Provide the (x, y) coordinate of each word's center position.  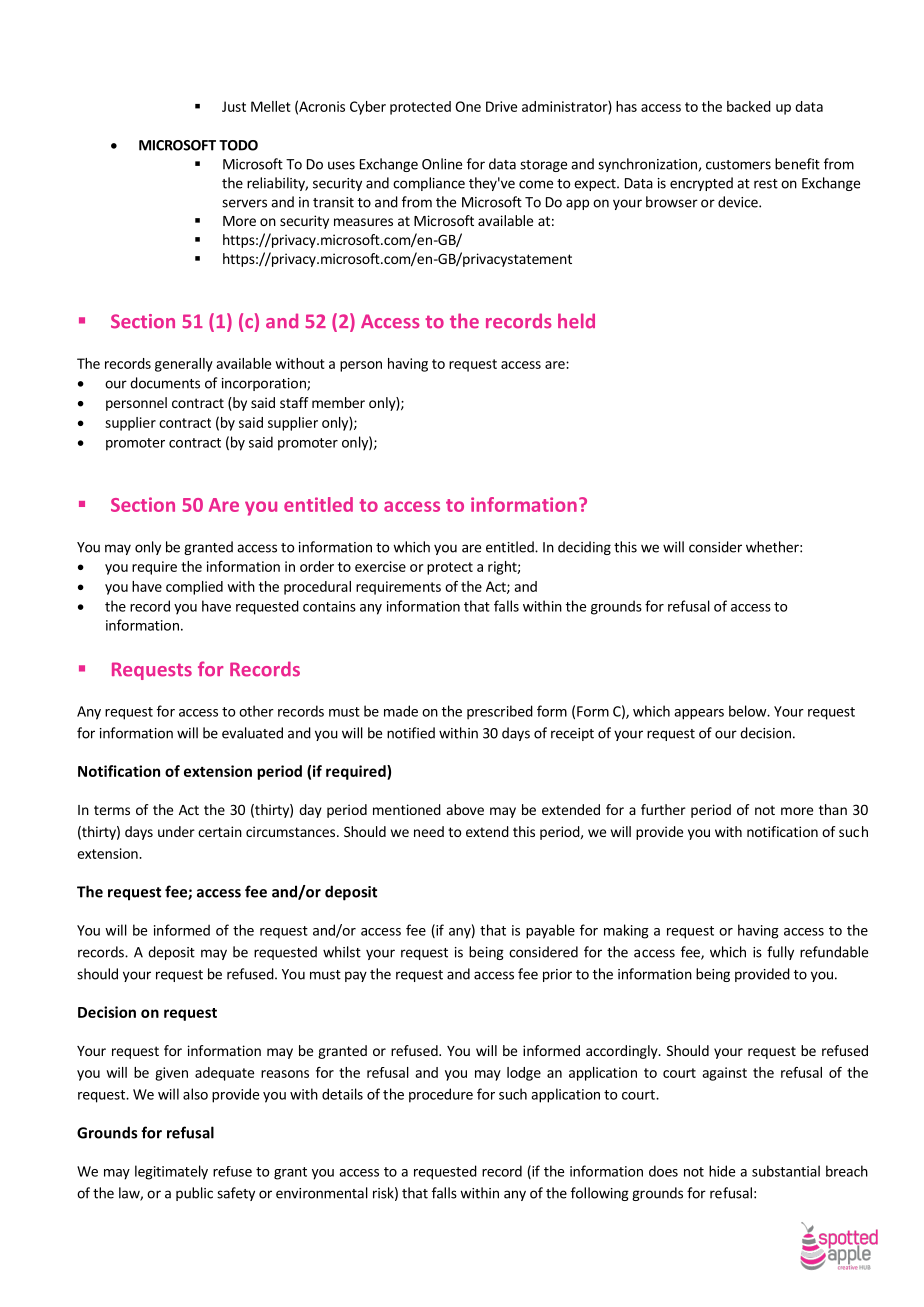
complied (194, 588)
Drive (501, 106)
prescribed (500, 712)
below (748, 711)
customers (738, 165)
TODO (238, 145)
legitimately (171, 1172)
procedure (441, 1095)
